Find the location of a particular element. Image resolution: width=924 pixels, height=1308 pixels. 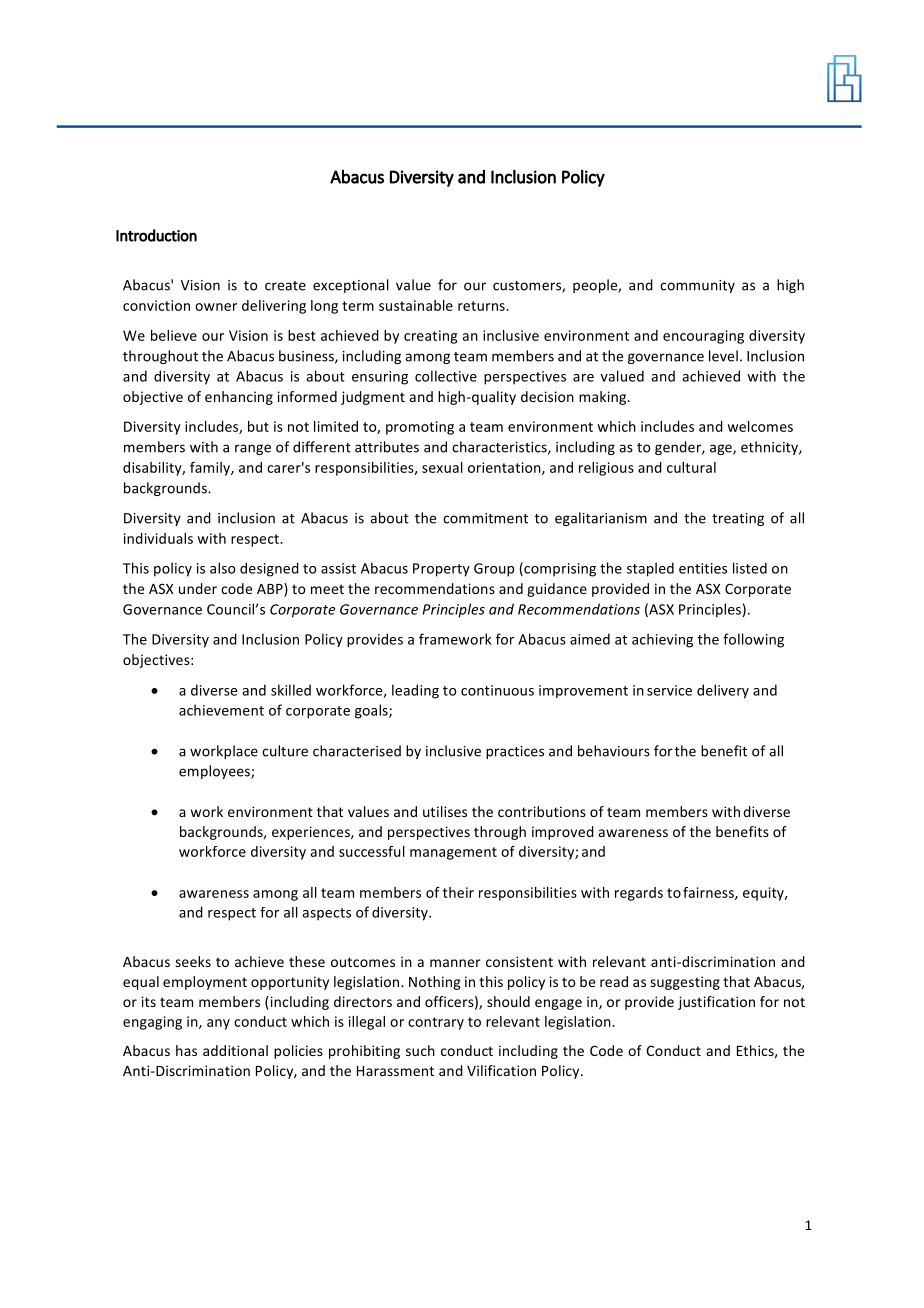

owner is located at coordinates (216, 307).
